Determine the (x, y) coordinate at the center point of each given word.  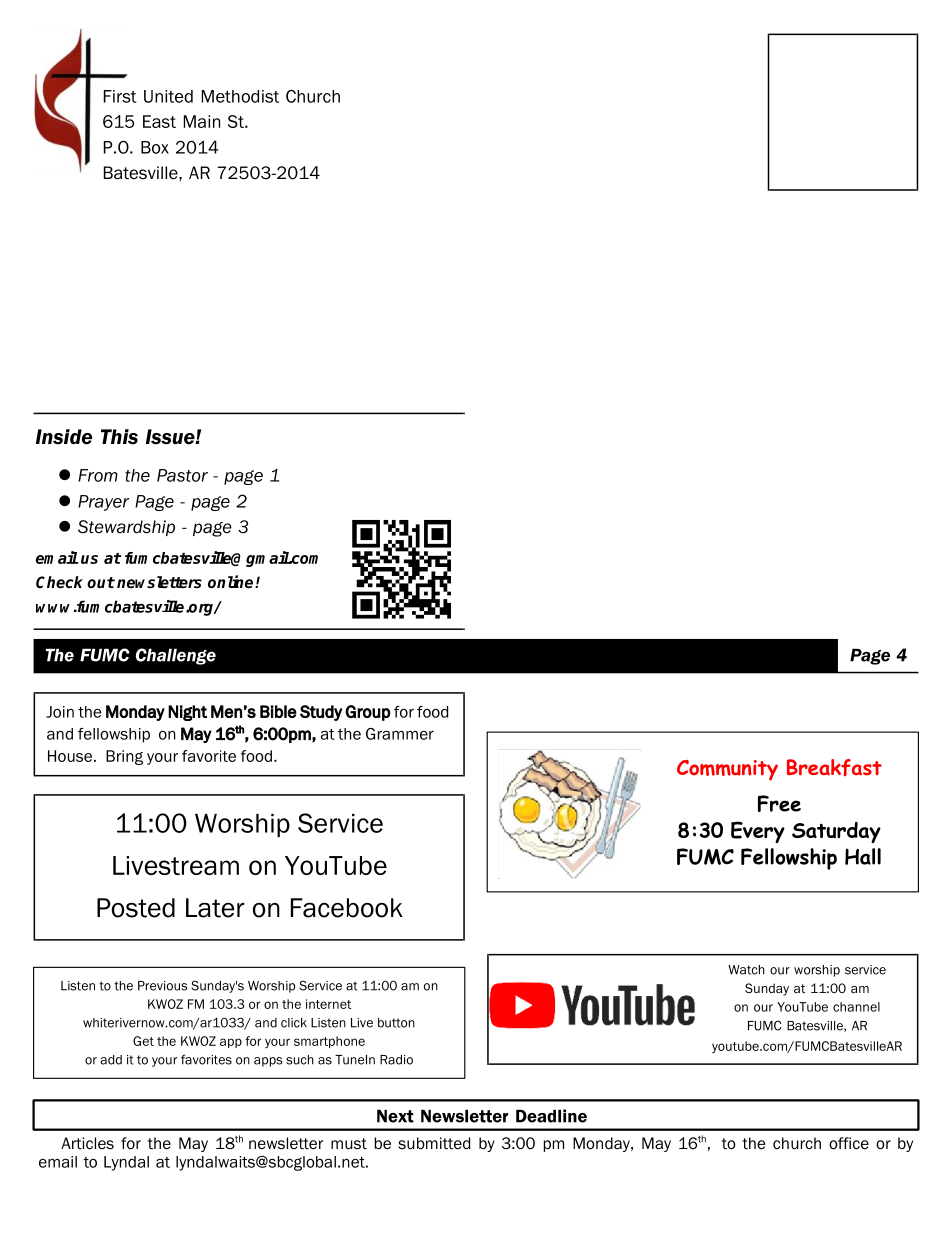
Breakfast (834, 767)
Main (202, 121)
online (232, 581)
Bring (124, 757)
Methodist (240, 96)
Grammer (400, 734)
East (159, 121)
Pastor (182, 475)
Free (779, 803)
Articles (87, 1143)
